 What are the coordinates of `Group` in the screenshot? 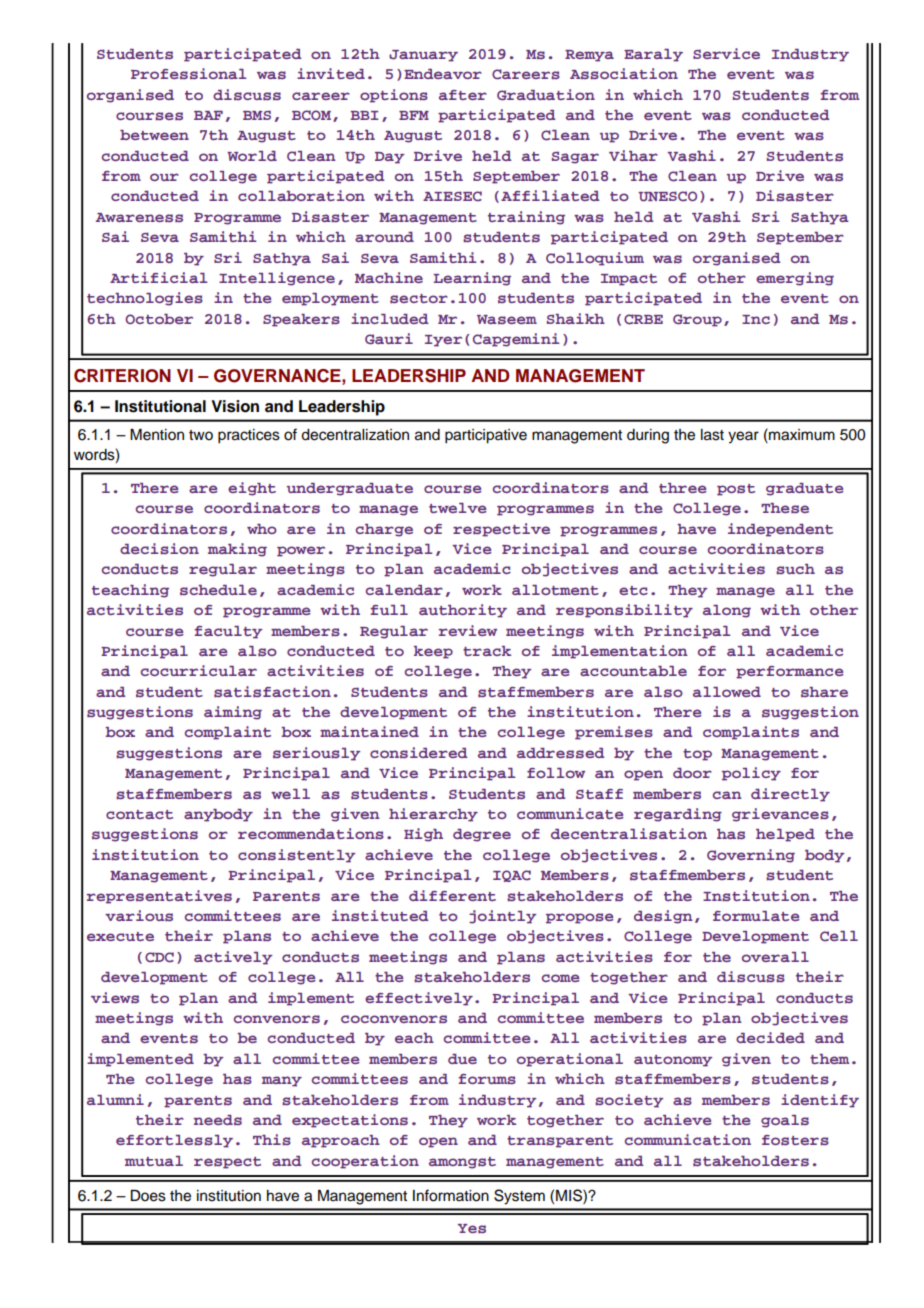 It's located at (697, 320).
